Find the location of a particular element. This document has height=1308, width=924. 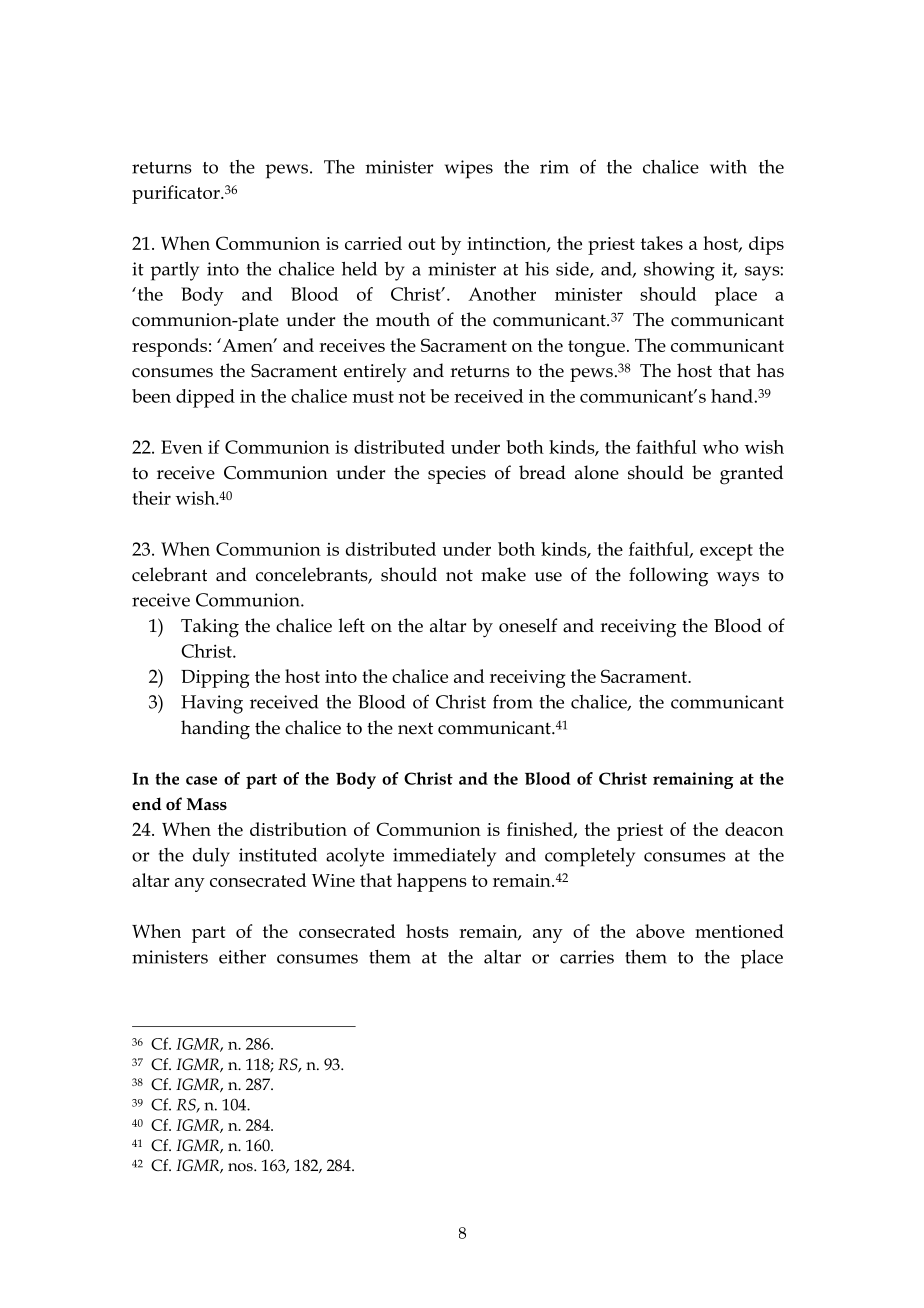

except is located at coordinates (726, 552).
